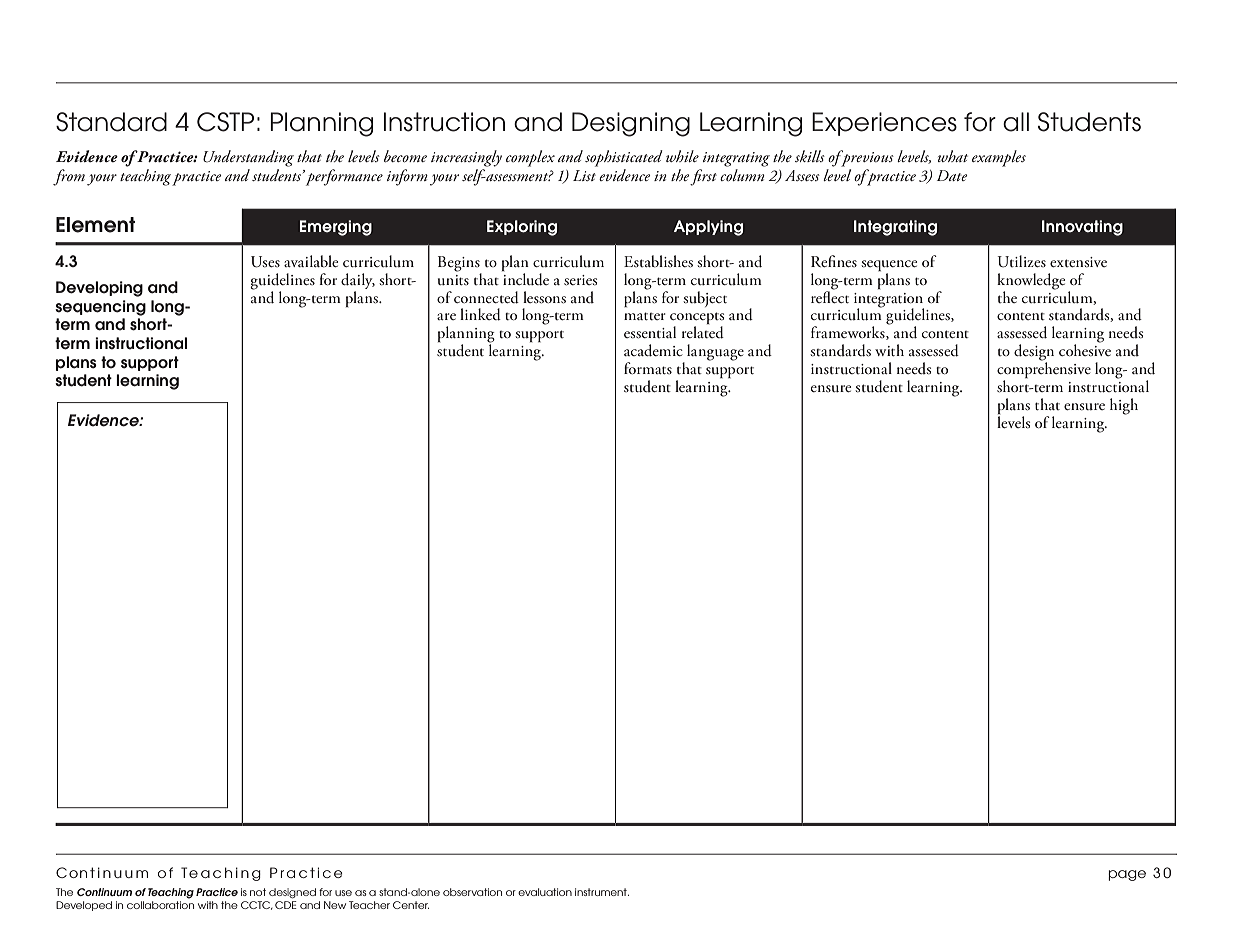 This image has width=1233, height=952. What do you see at coordinates (100, 308) in the image?
I see `sequencing` at bounding box center [100, 308].
